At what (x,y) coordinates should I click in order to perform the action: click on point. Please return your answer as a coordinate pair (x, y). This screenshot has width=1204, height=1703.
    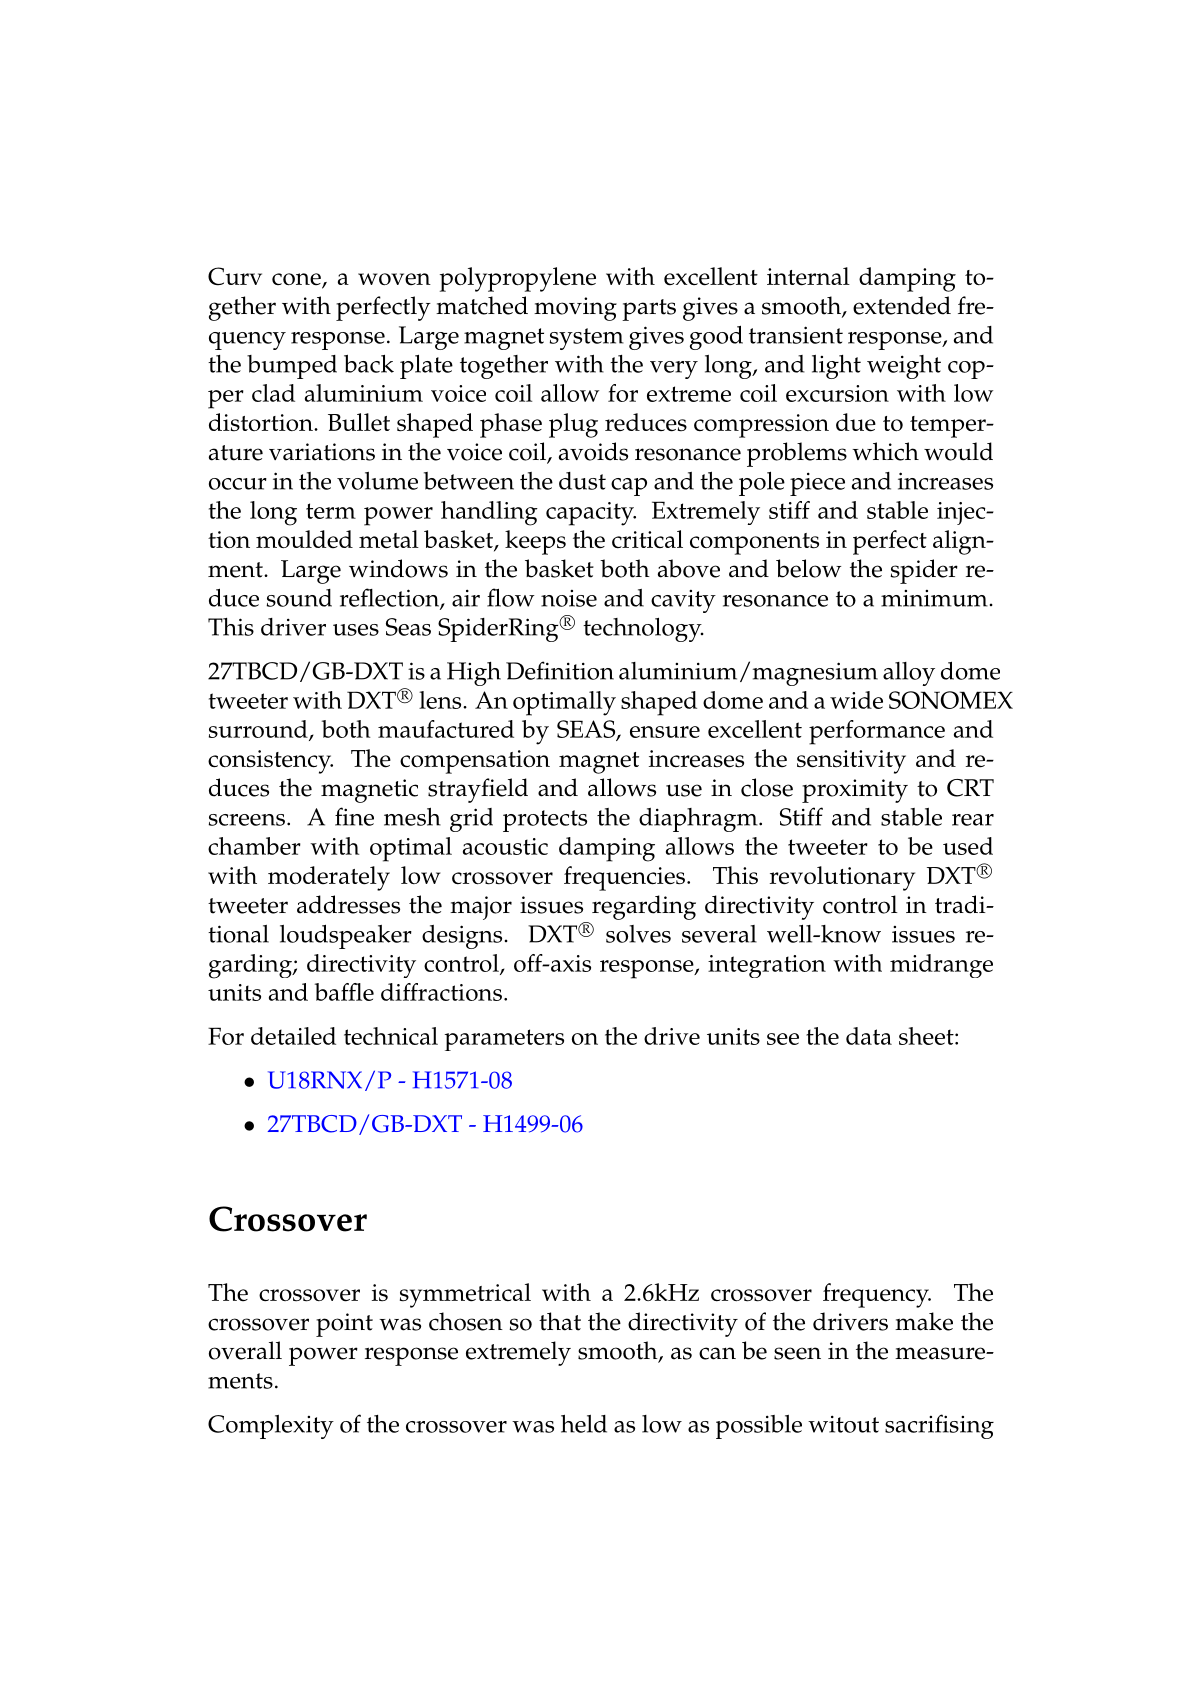
    Looking at the image, I should click on (344, 1325).
